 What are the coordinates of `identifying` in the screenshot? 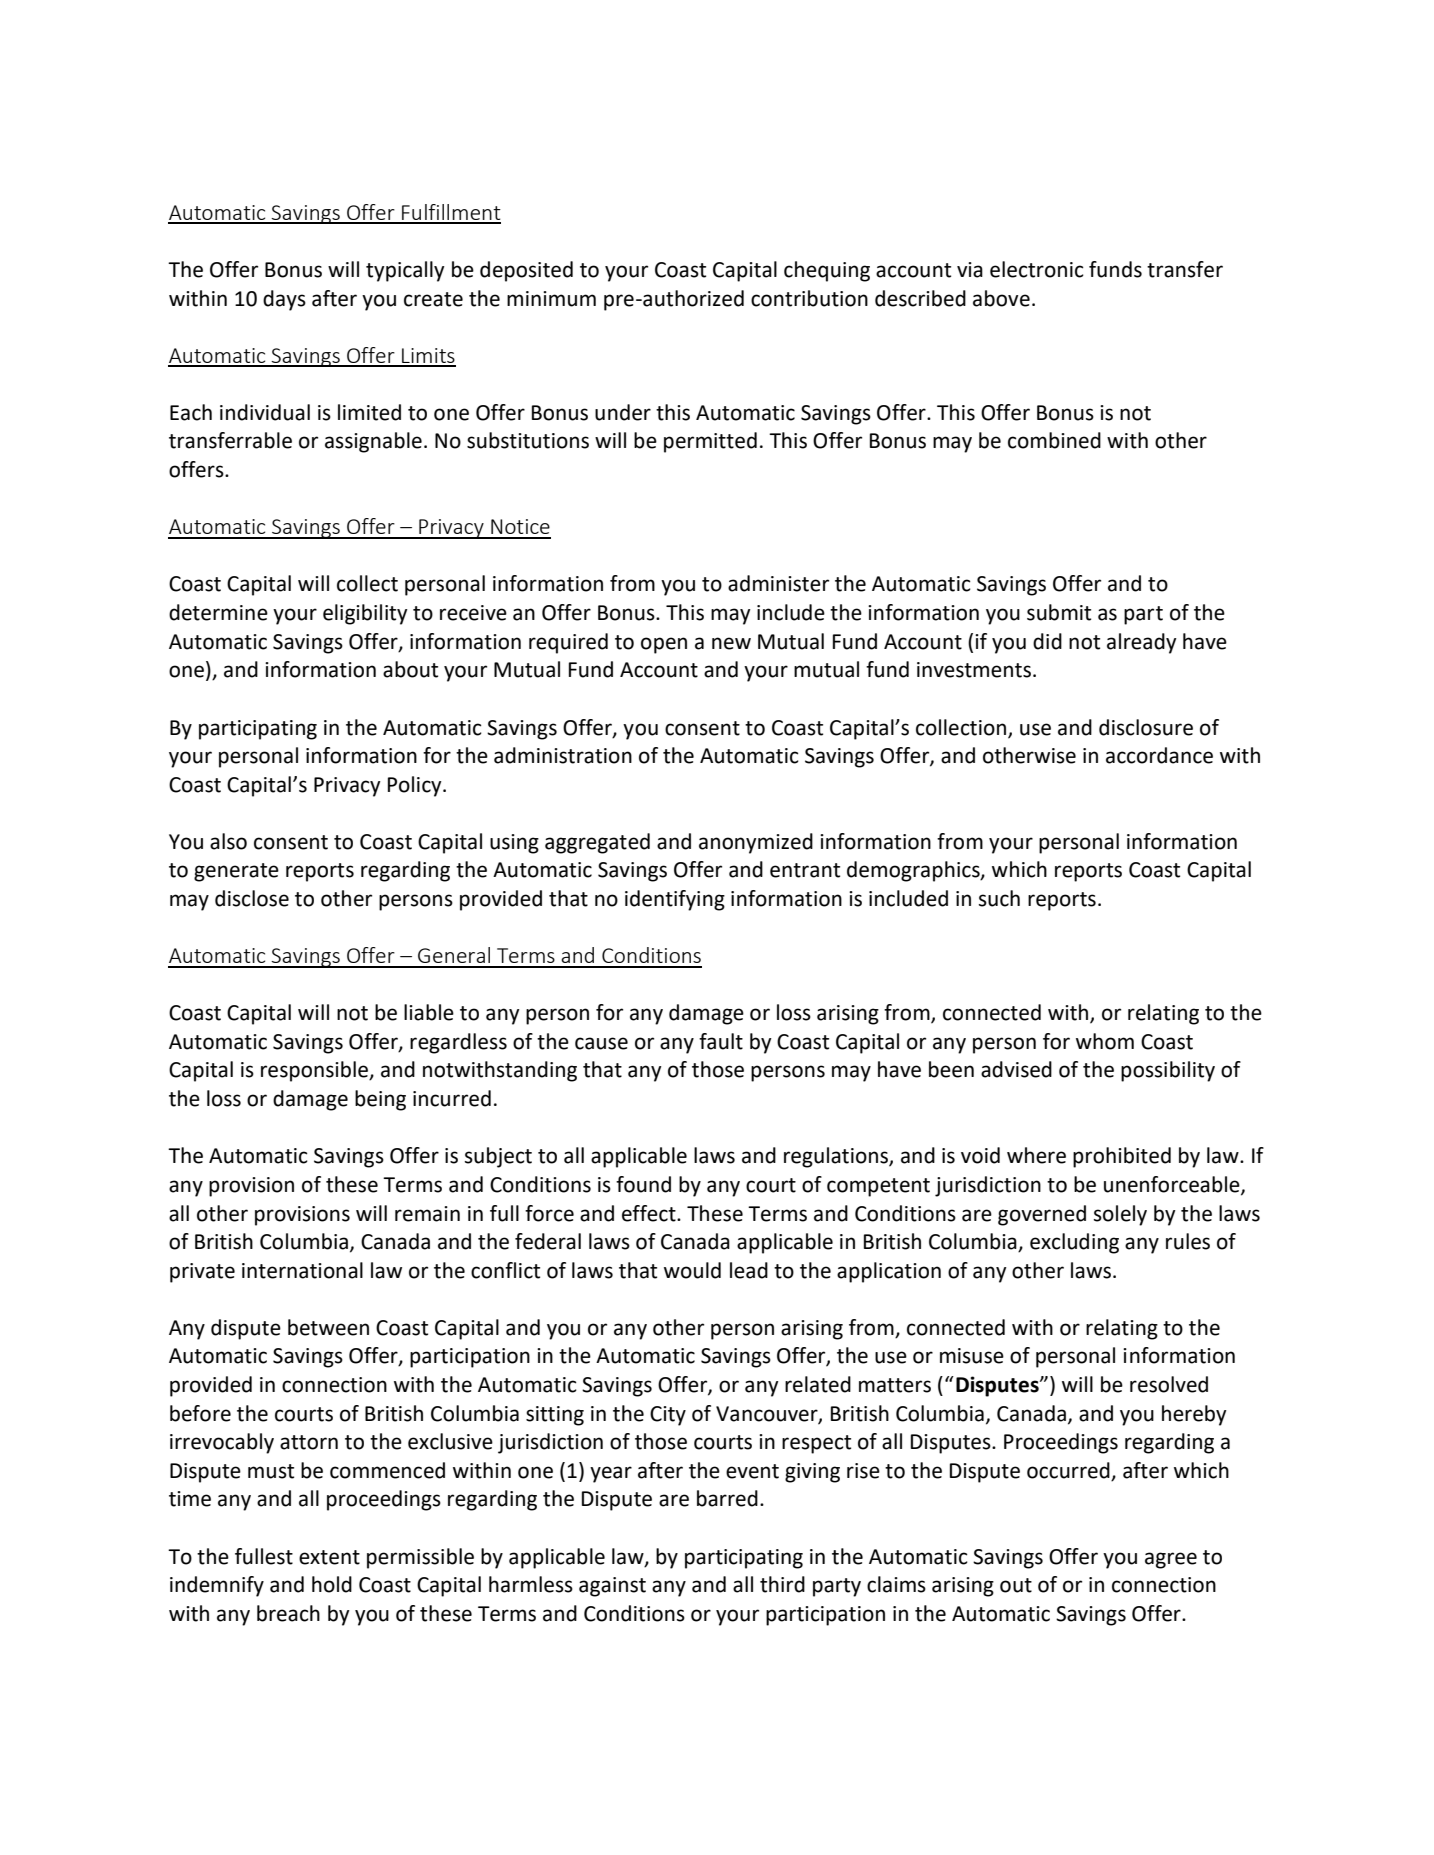 It's located at (675, 900).
